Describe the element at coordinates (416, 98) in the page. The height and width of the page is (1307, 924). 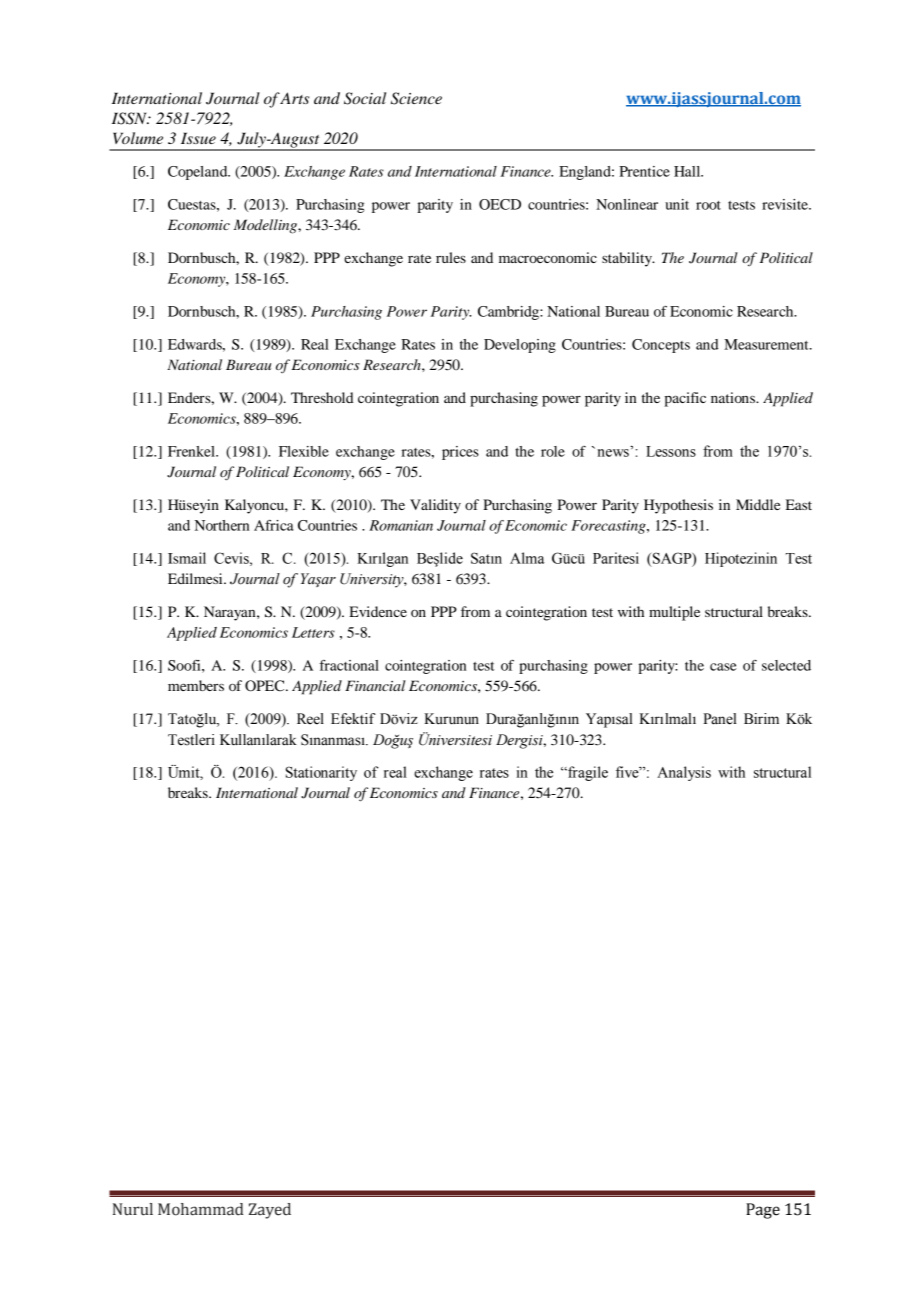
I see `Science` at that location.
